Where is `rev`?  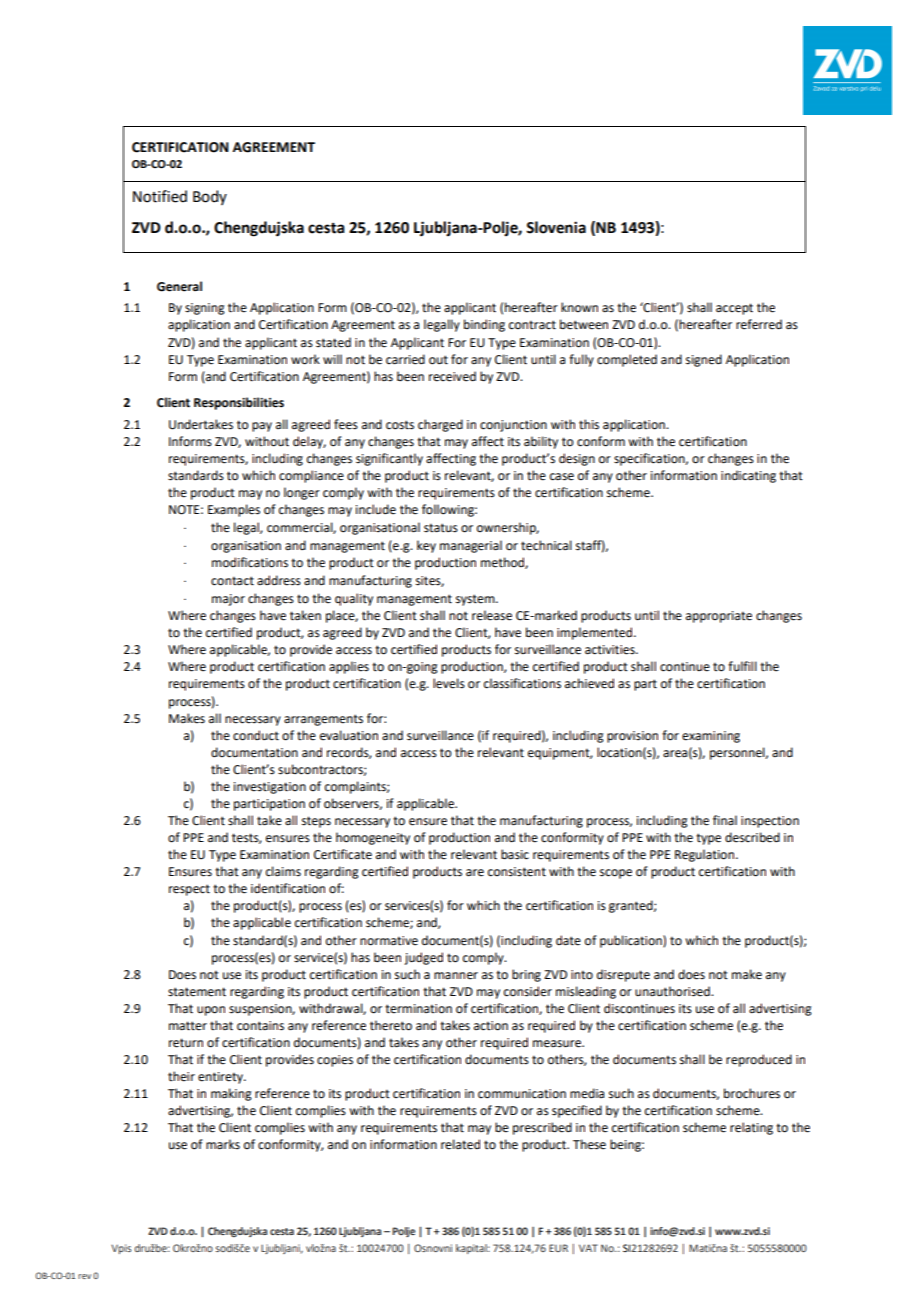 rev is located at coordinates (84, 1276).
